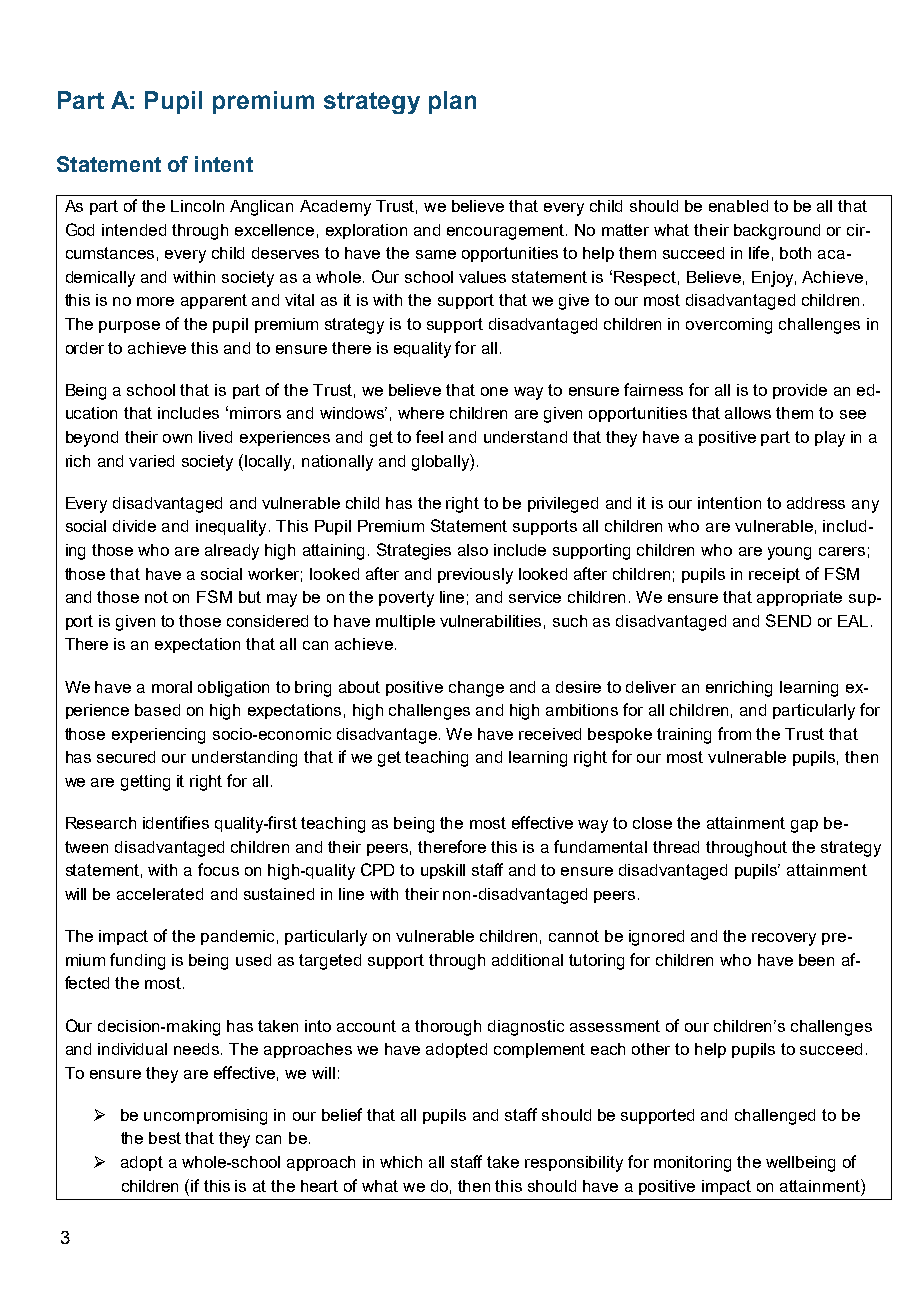 The height and width of the screenshot is (1308, 924). Describe the element at coordinates (165, 1138) in the screenshot. I see `best` at that location.
